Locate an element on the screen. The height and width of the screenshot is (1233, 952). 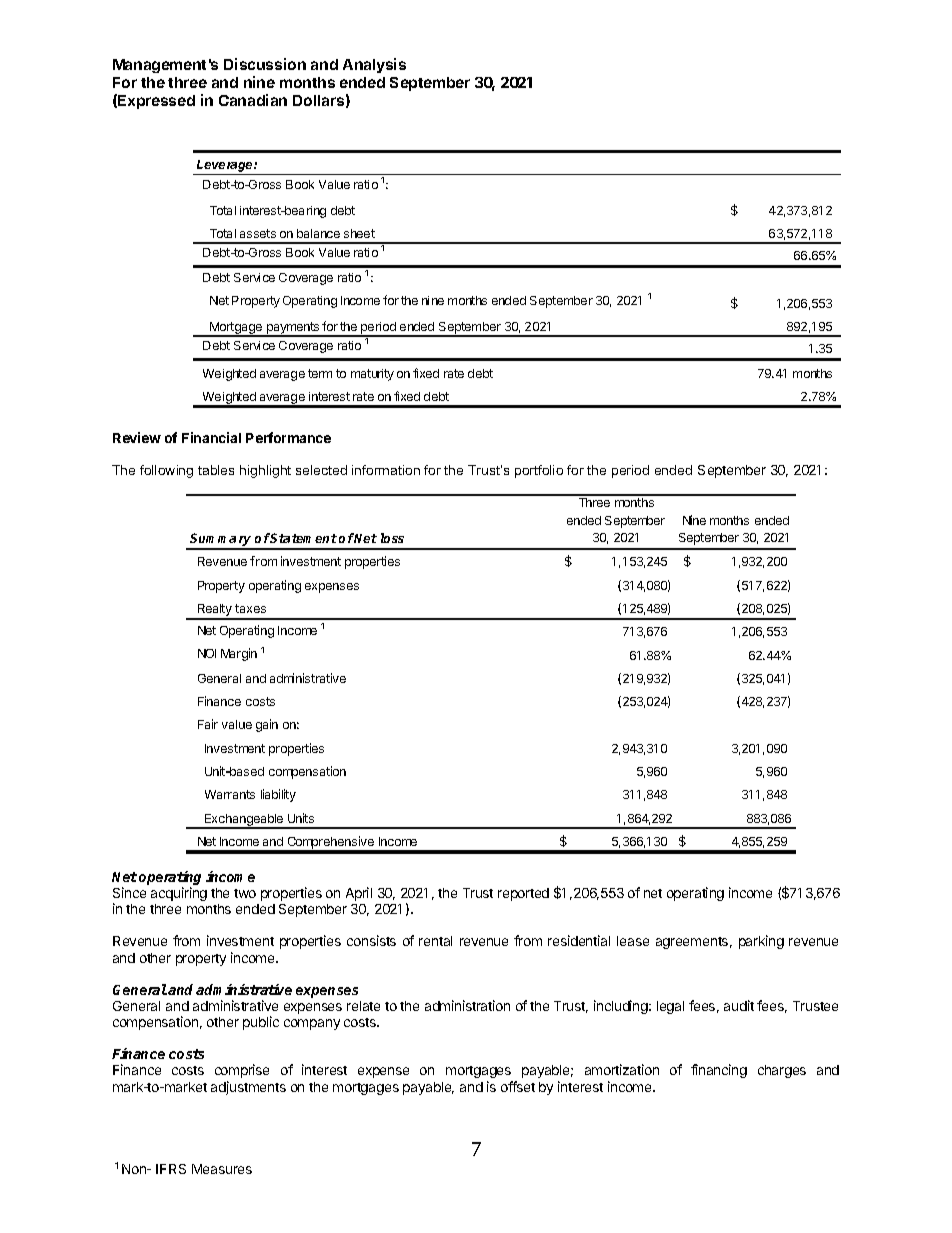
Realty is located at coordinates (215, 611).
